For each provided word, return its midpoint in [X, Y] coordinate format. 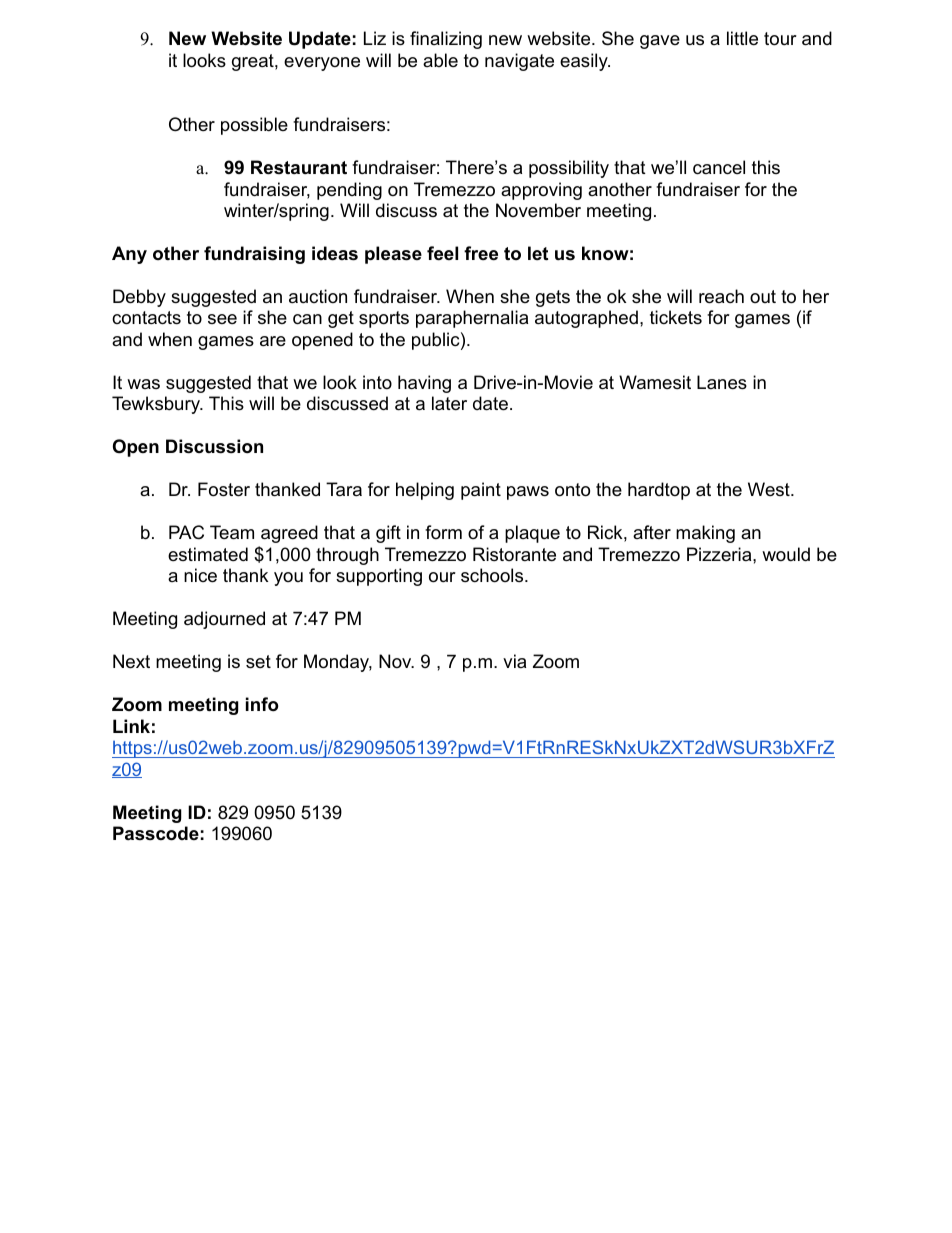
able [440, 60]
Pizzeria [720, 554]
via [514, 661]
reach [721, 296]
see [222, 319]
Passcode [156, 833]
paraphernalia [472, 319]
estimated [208, 554]
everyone [322, 64]
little [742, 38]
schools [492, 575]
